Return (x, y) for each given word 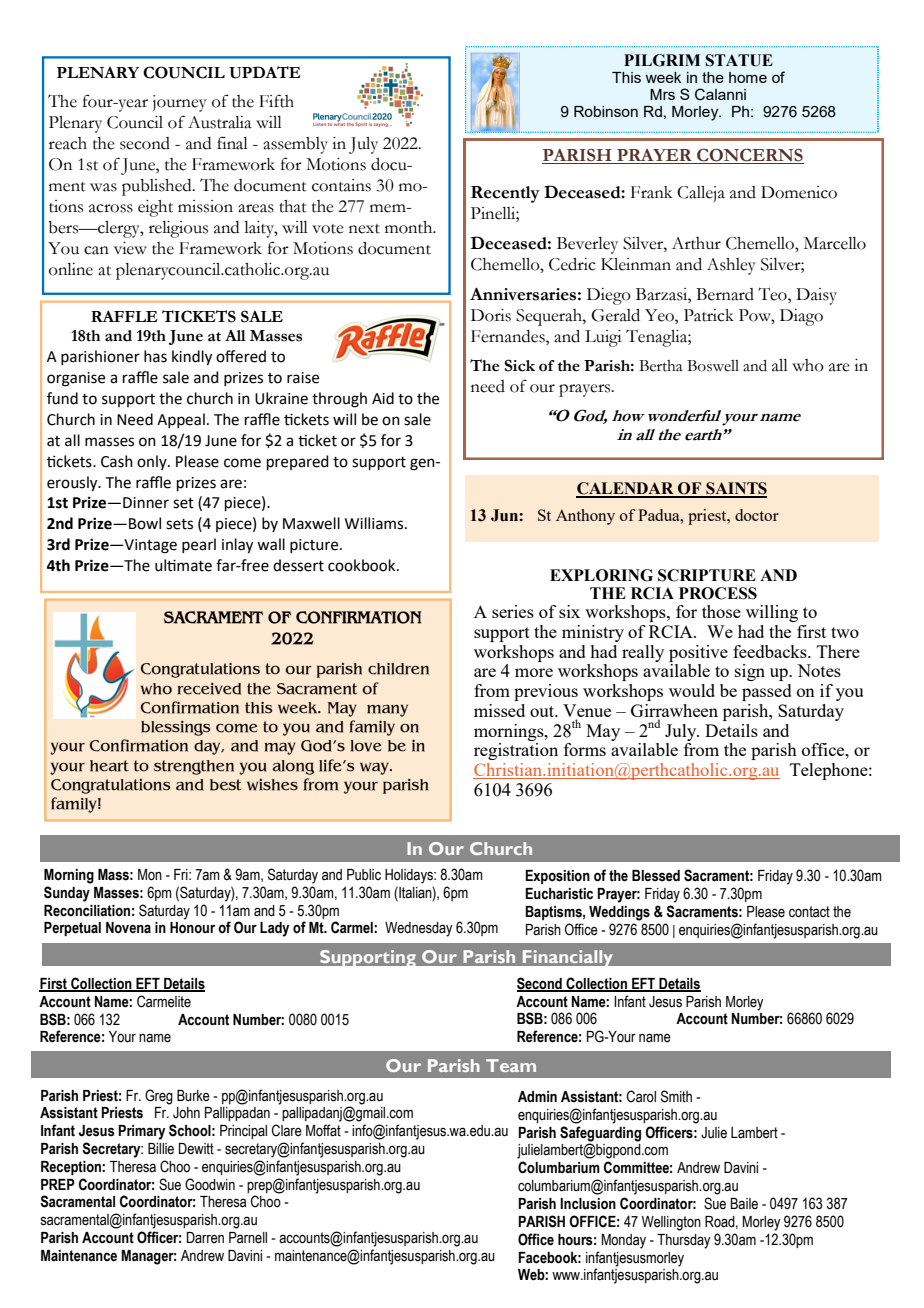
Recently (505, 194)
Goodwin (210, 1184)
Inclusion (588, 1204)
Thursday (684, 1241)
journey (180, 103)
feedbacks (771, 651)
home (748, 77)
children (398, 668)
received (209, 689)
